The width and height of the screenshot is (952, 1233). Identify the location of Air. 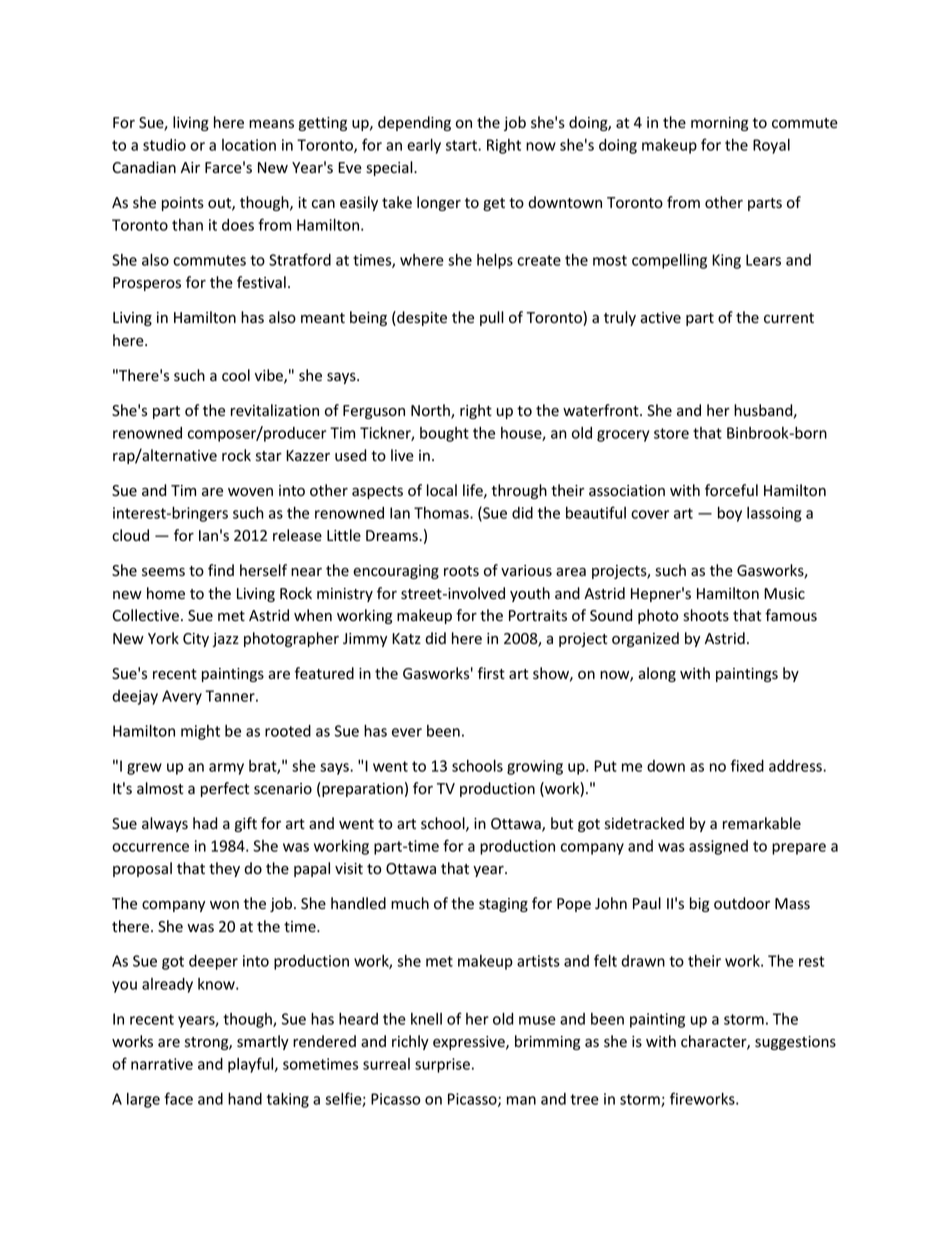
(190, 167).
